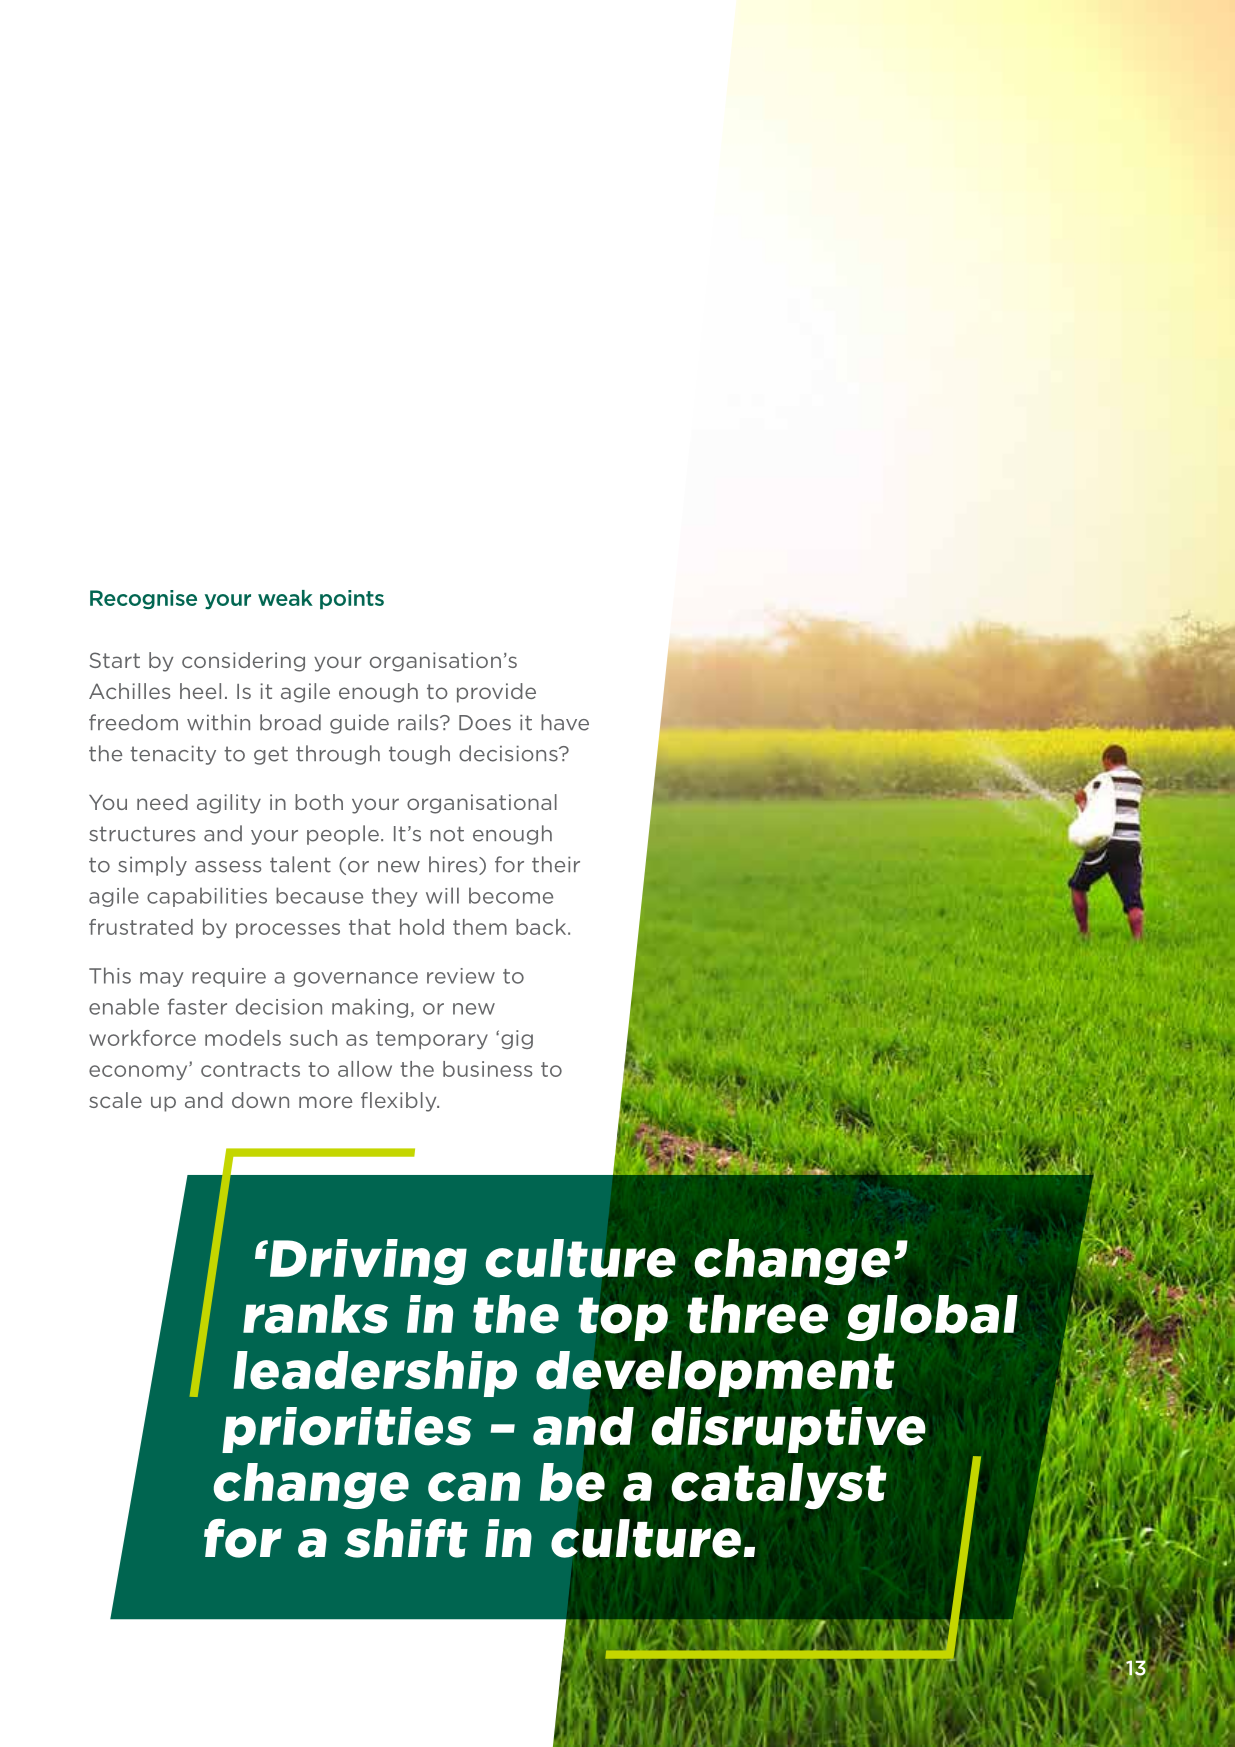 This screenshot has height=1747, width=1235. Describe the element at coordinates (352, 599) in the screenshot. I see `points` at that location.
